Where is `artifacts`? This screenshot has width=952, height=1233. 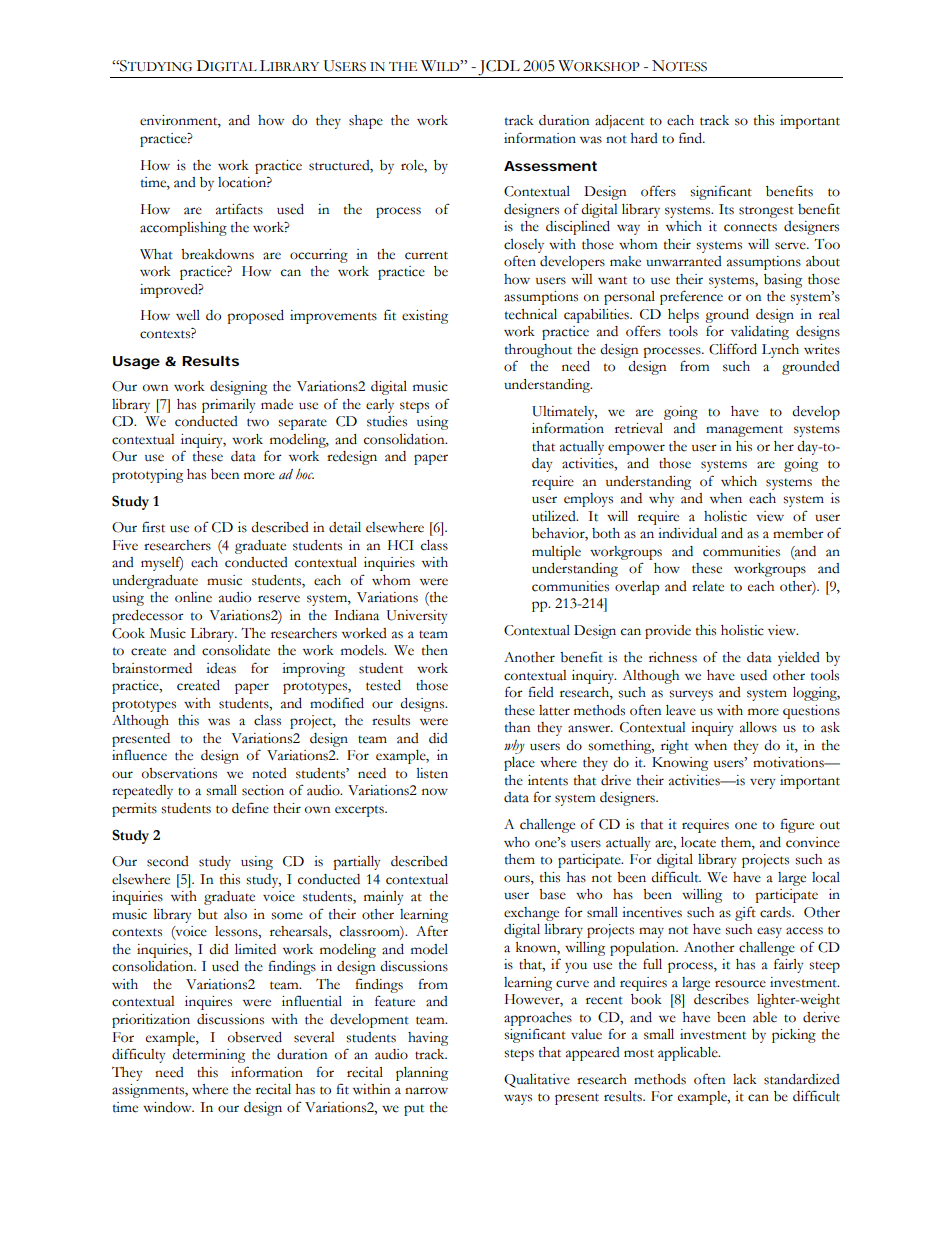 artifacts is located at coordinates (239, 209).
